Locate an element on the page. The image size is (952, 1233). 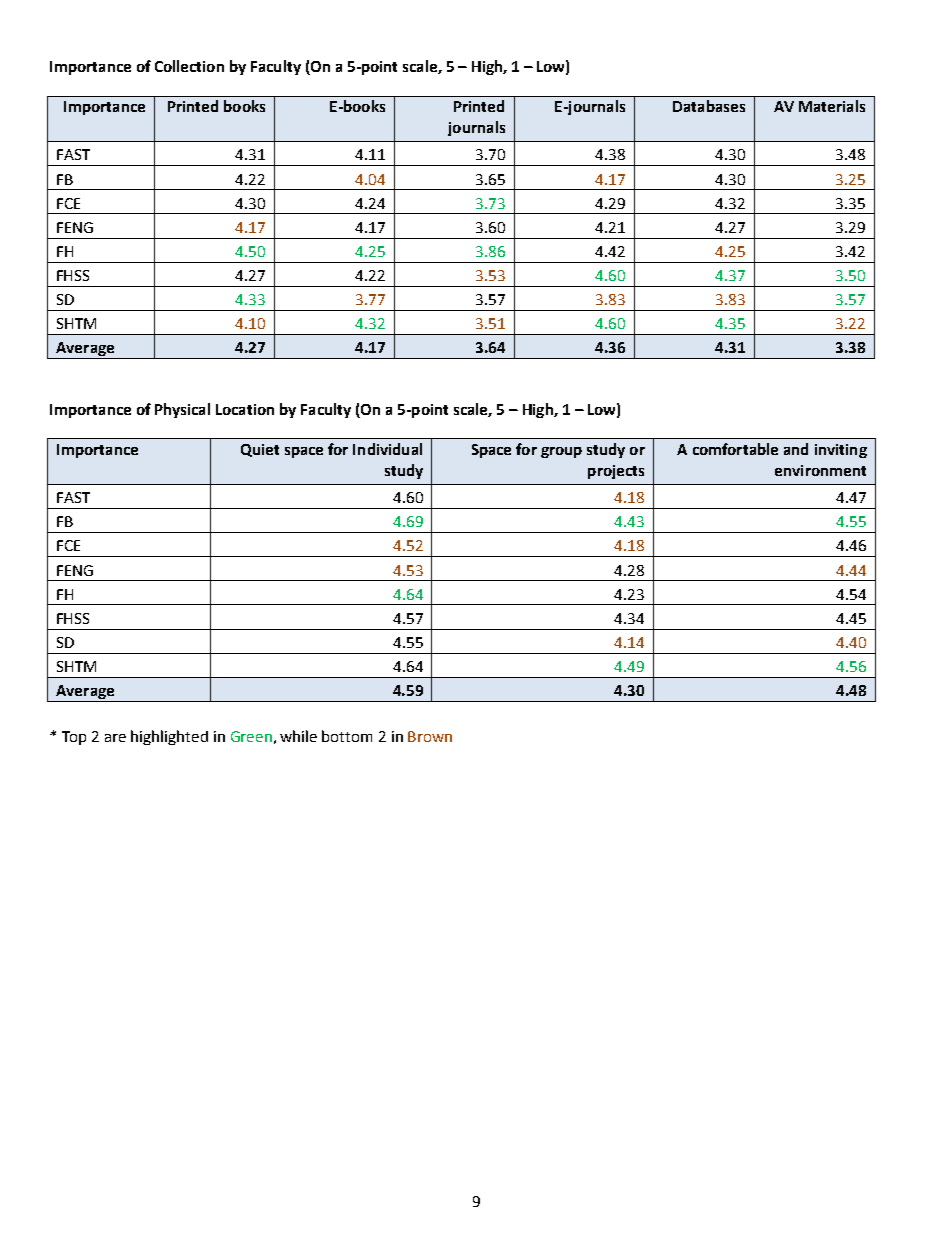
Materials is located at coordinates (832, 106).
